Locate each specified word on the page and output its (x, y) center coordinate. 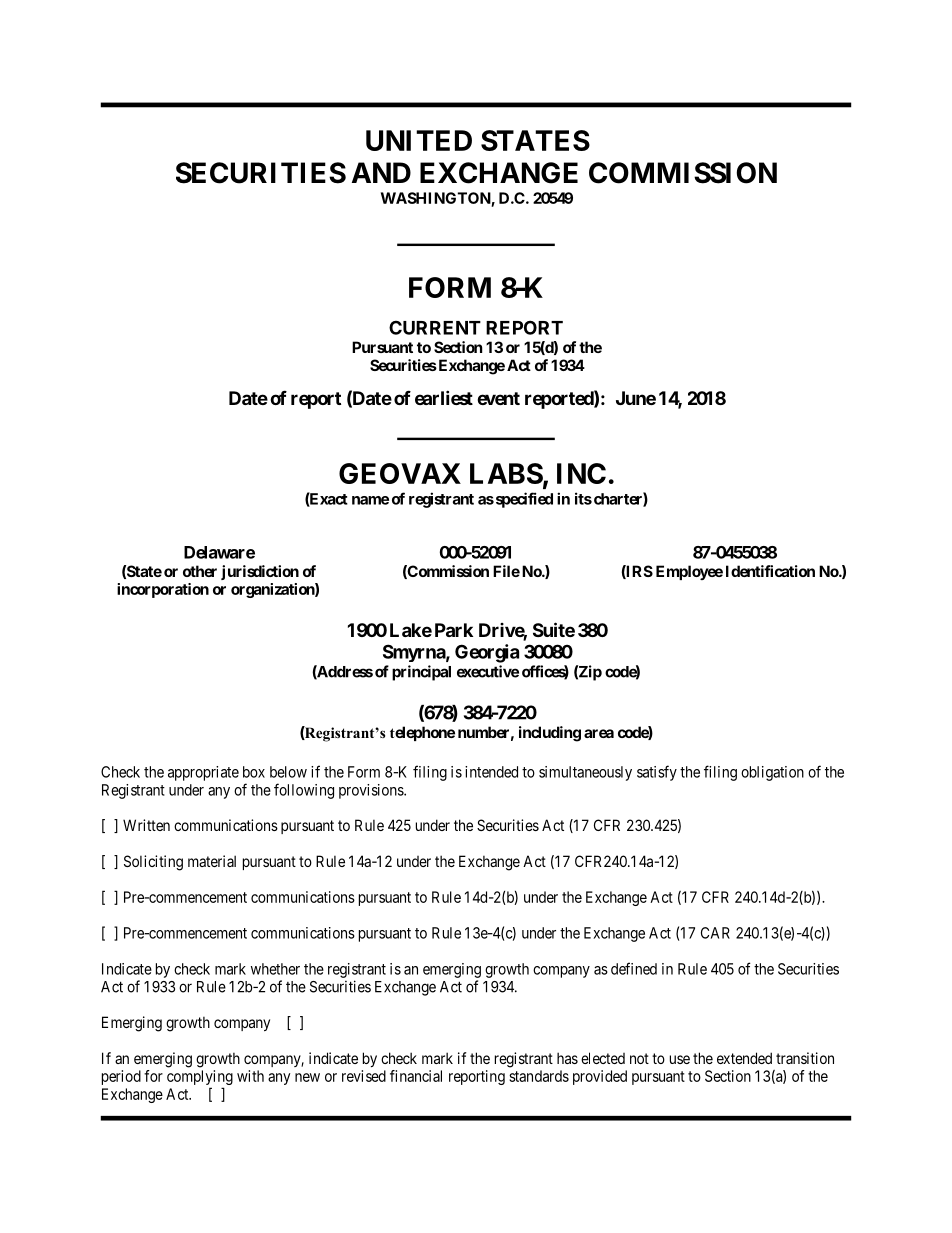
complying (200, 1079)
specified (523, 500)
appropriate (203, 773)
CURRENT (435, 327)
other (200, 571)
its (583, 498)
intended (491, 772)
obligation (772, 773)
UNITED (419, 140)
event (498, 398)
